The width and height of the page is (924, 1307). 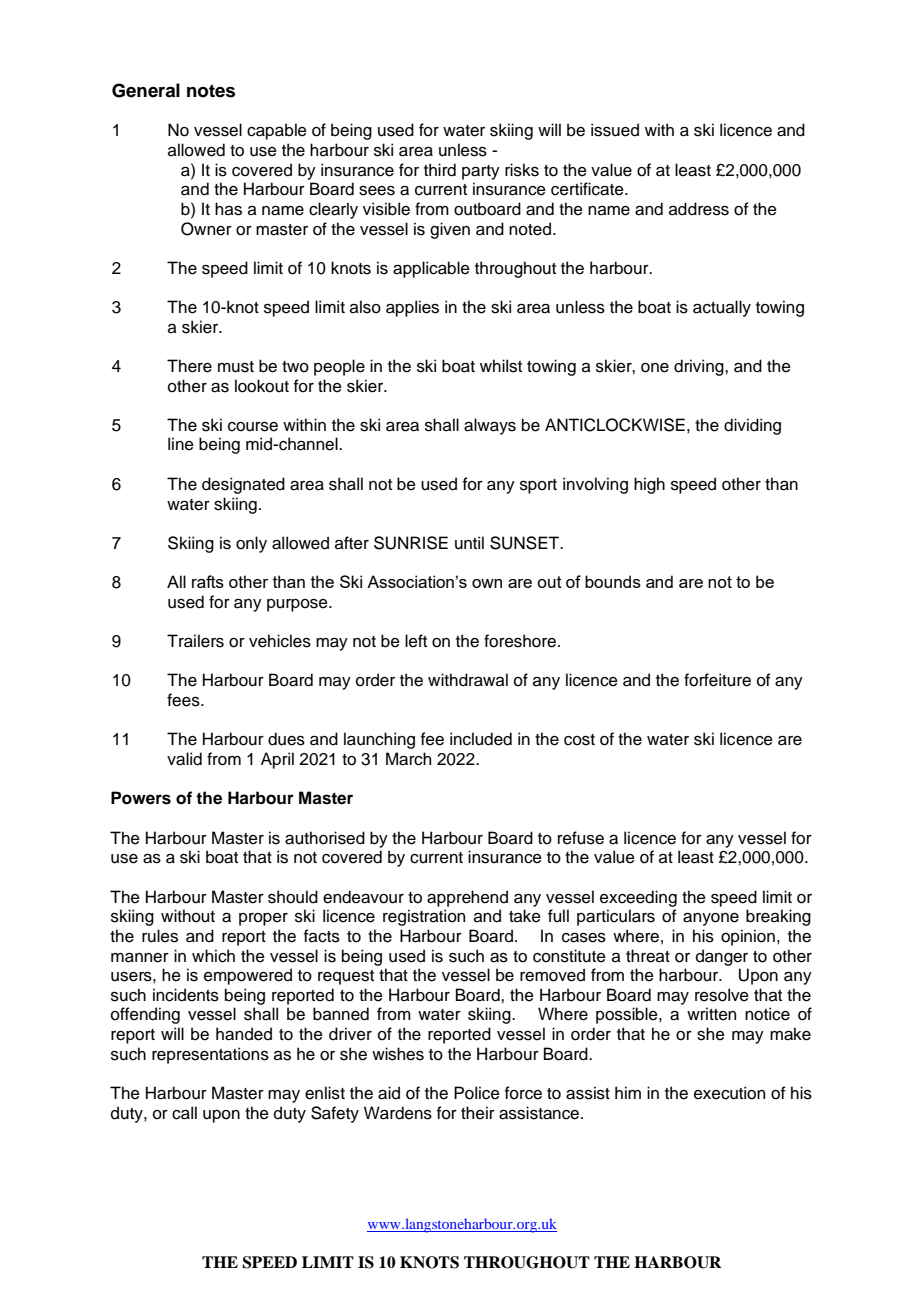 I want to click on execution, so click(x=729, y=1093).
